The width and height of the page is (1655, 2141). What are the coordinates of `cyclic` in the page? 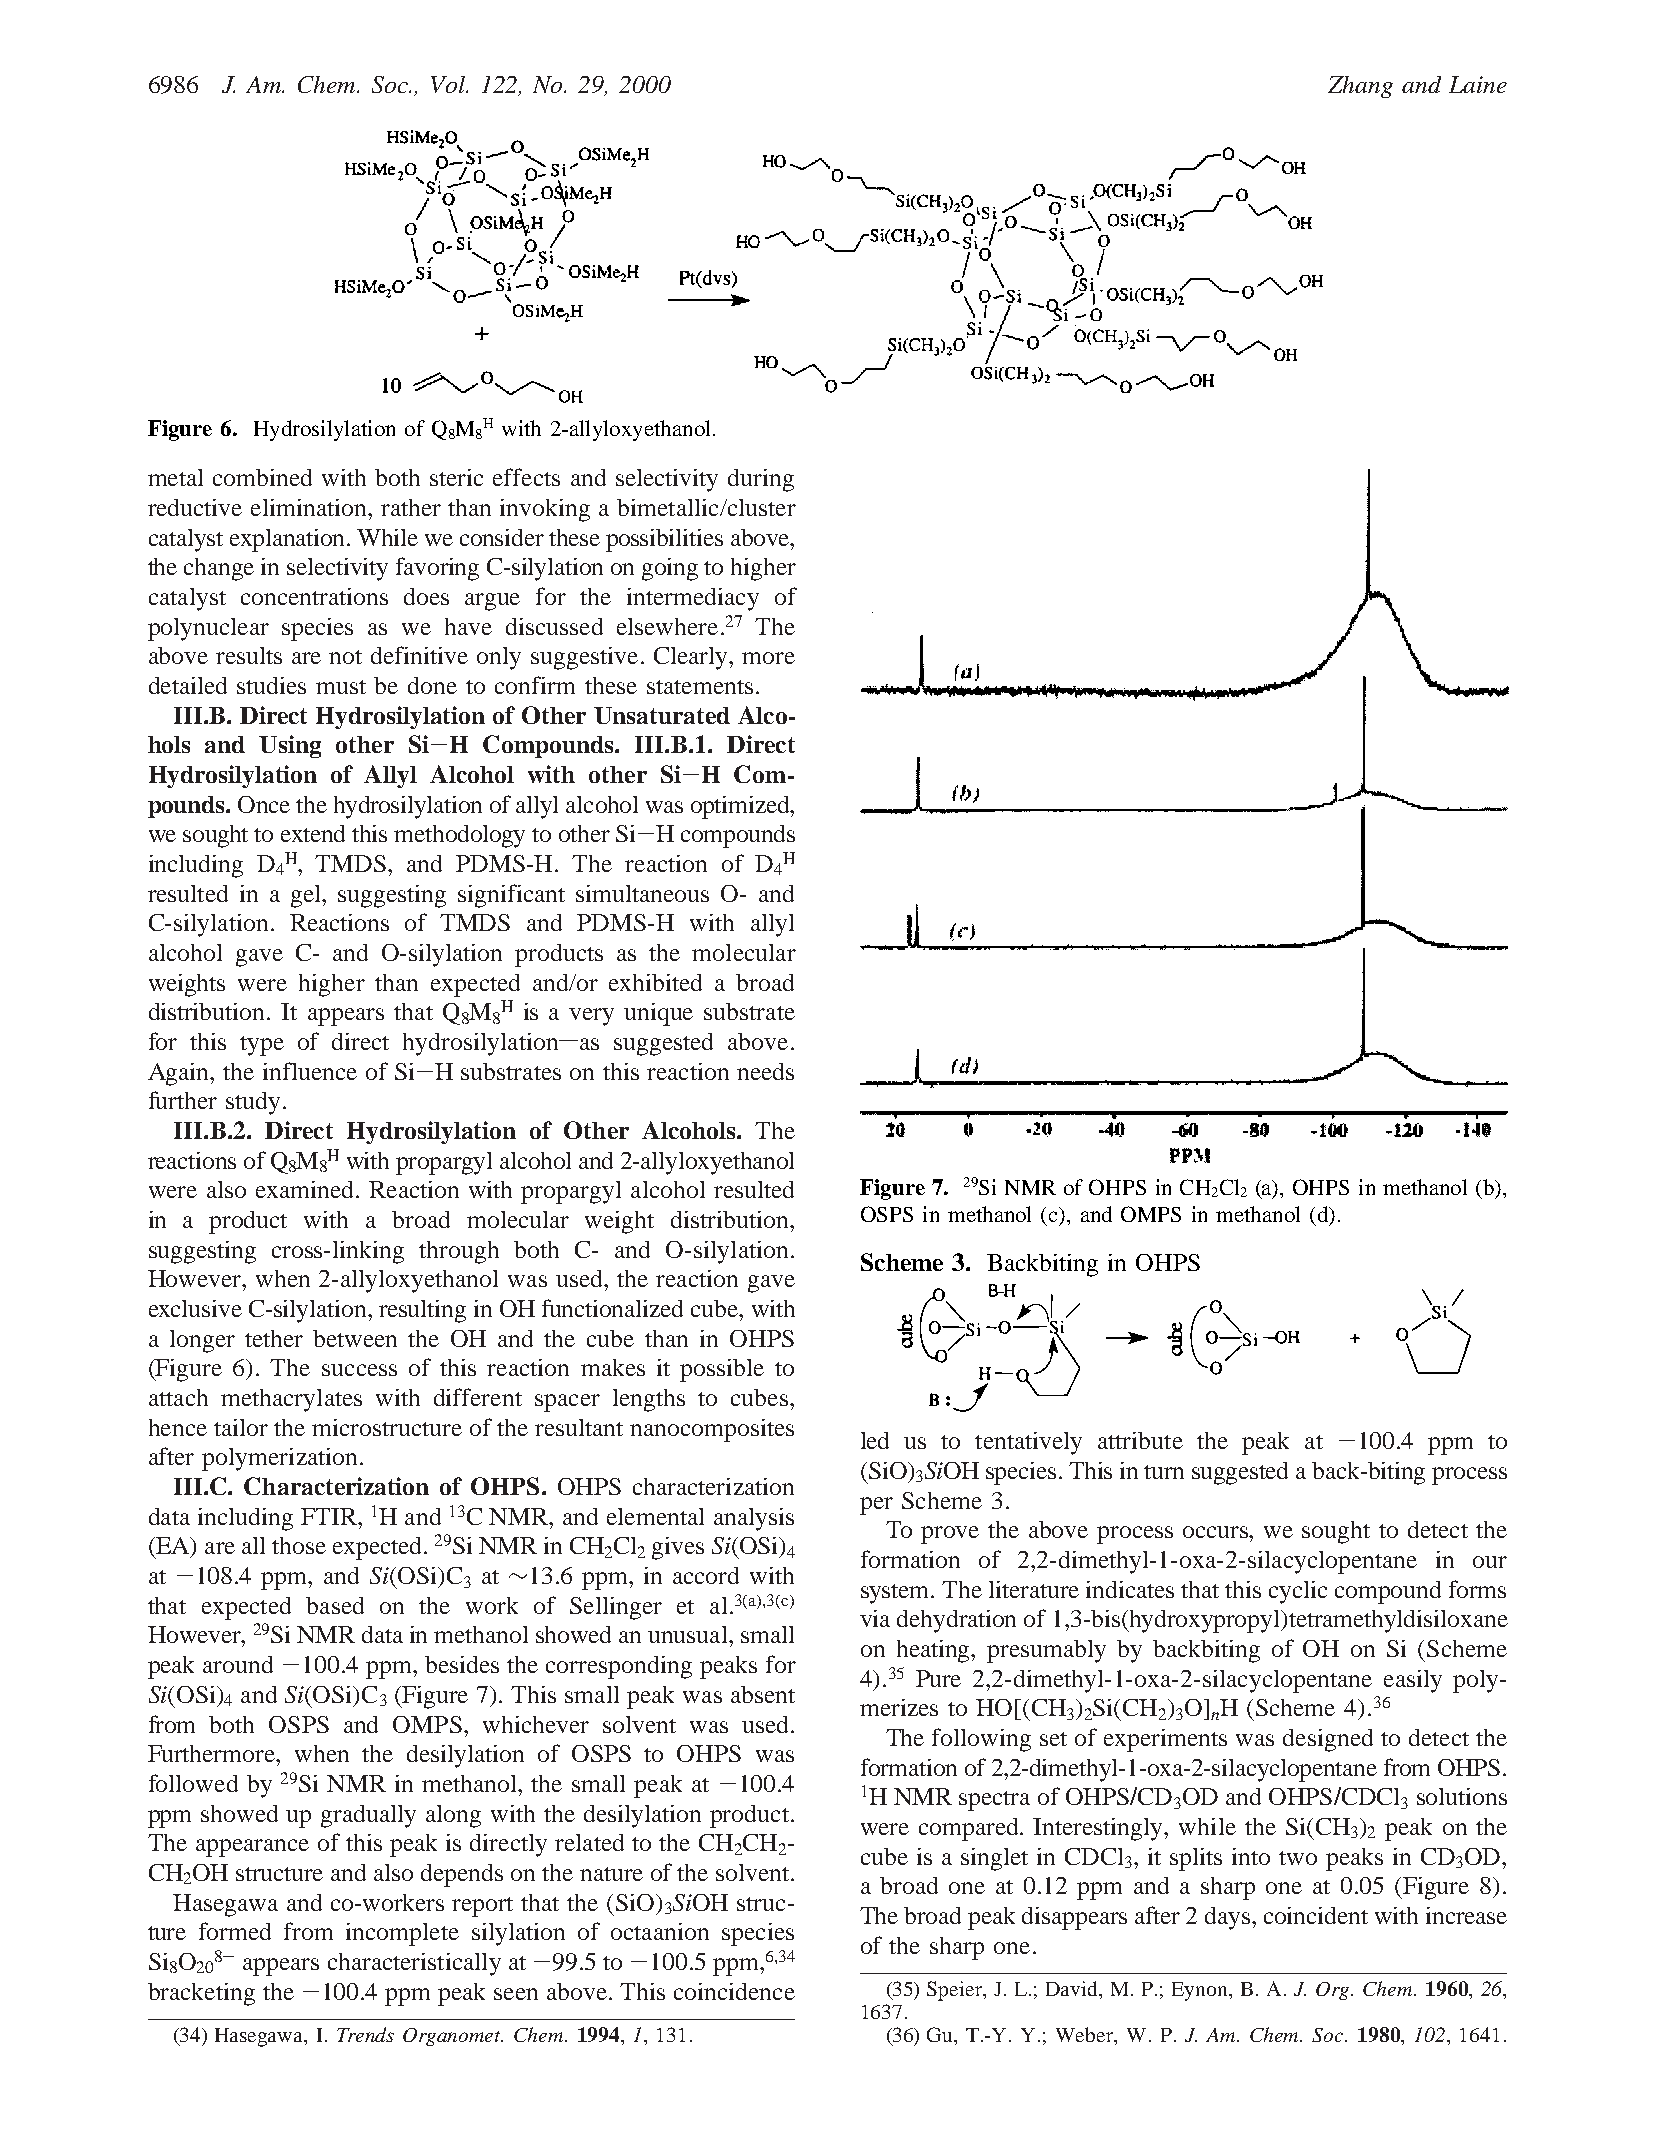 It's located at (1298, 1592).
